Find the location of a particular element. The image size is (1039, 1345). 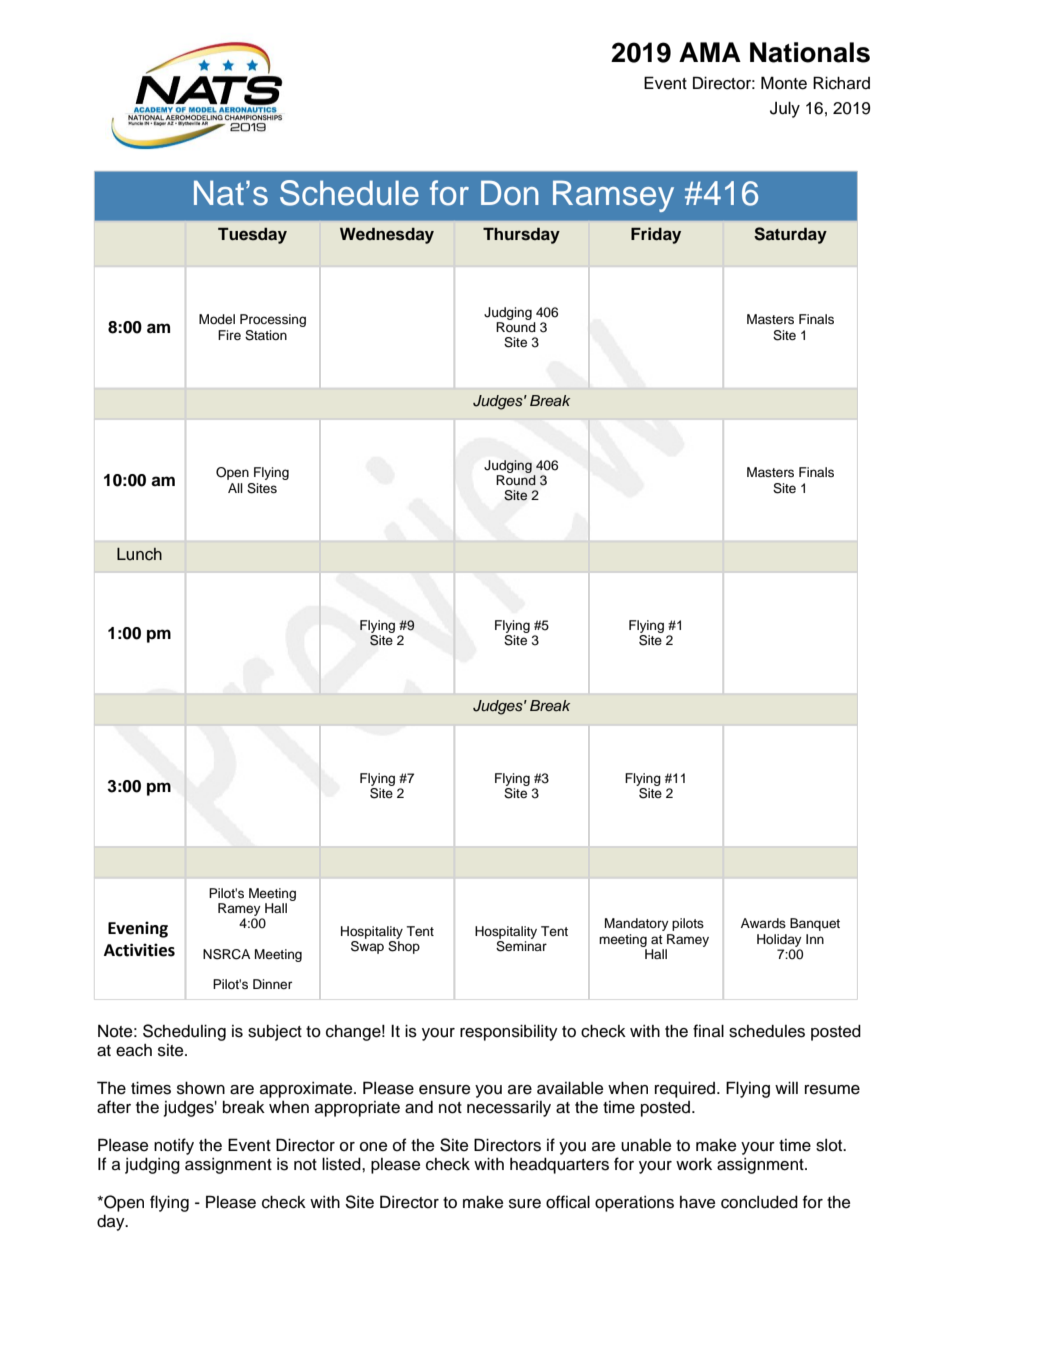

Monte is located at coordinates (784, 83).
